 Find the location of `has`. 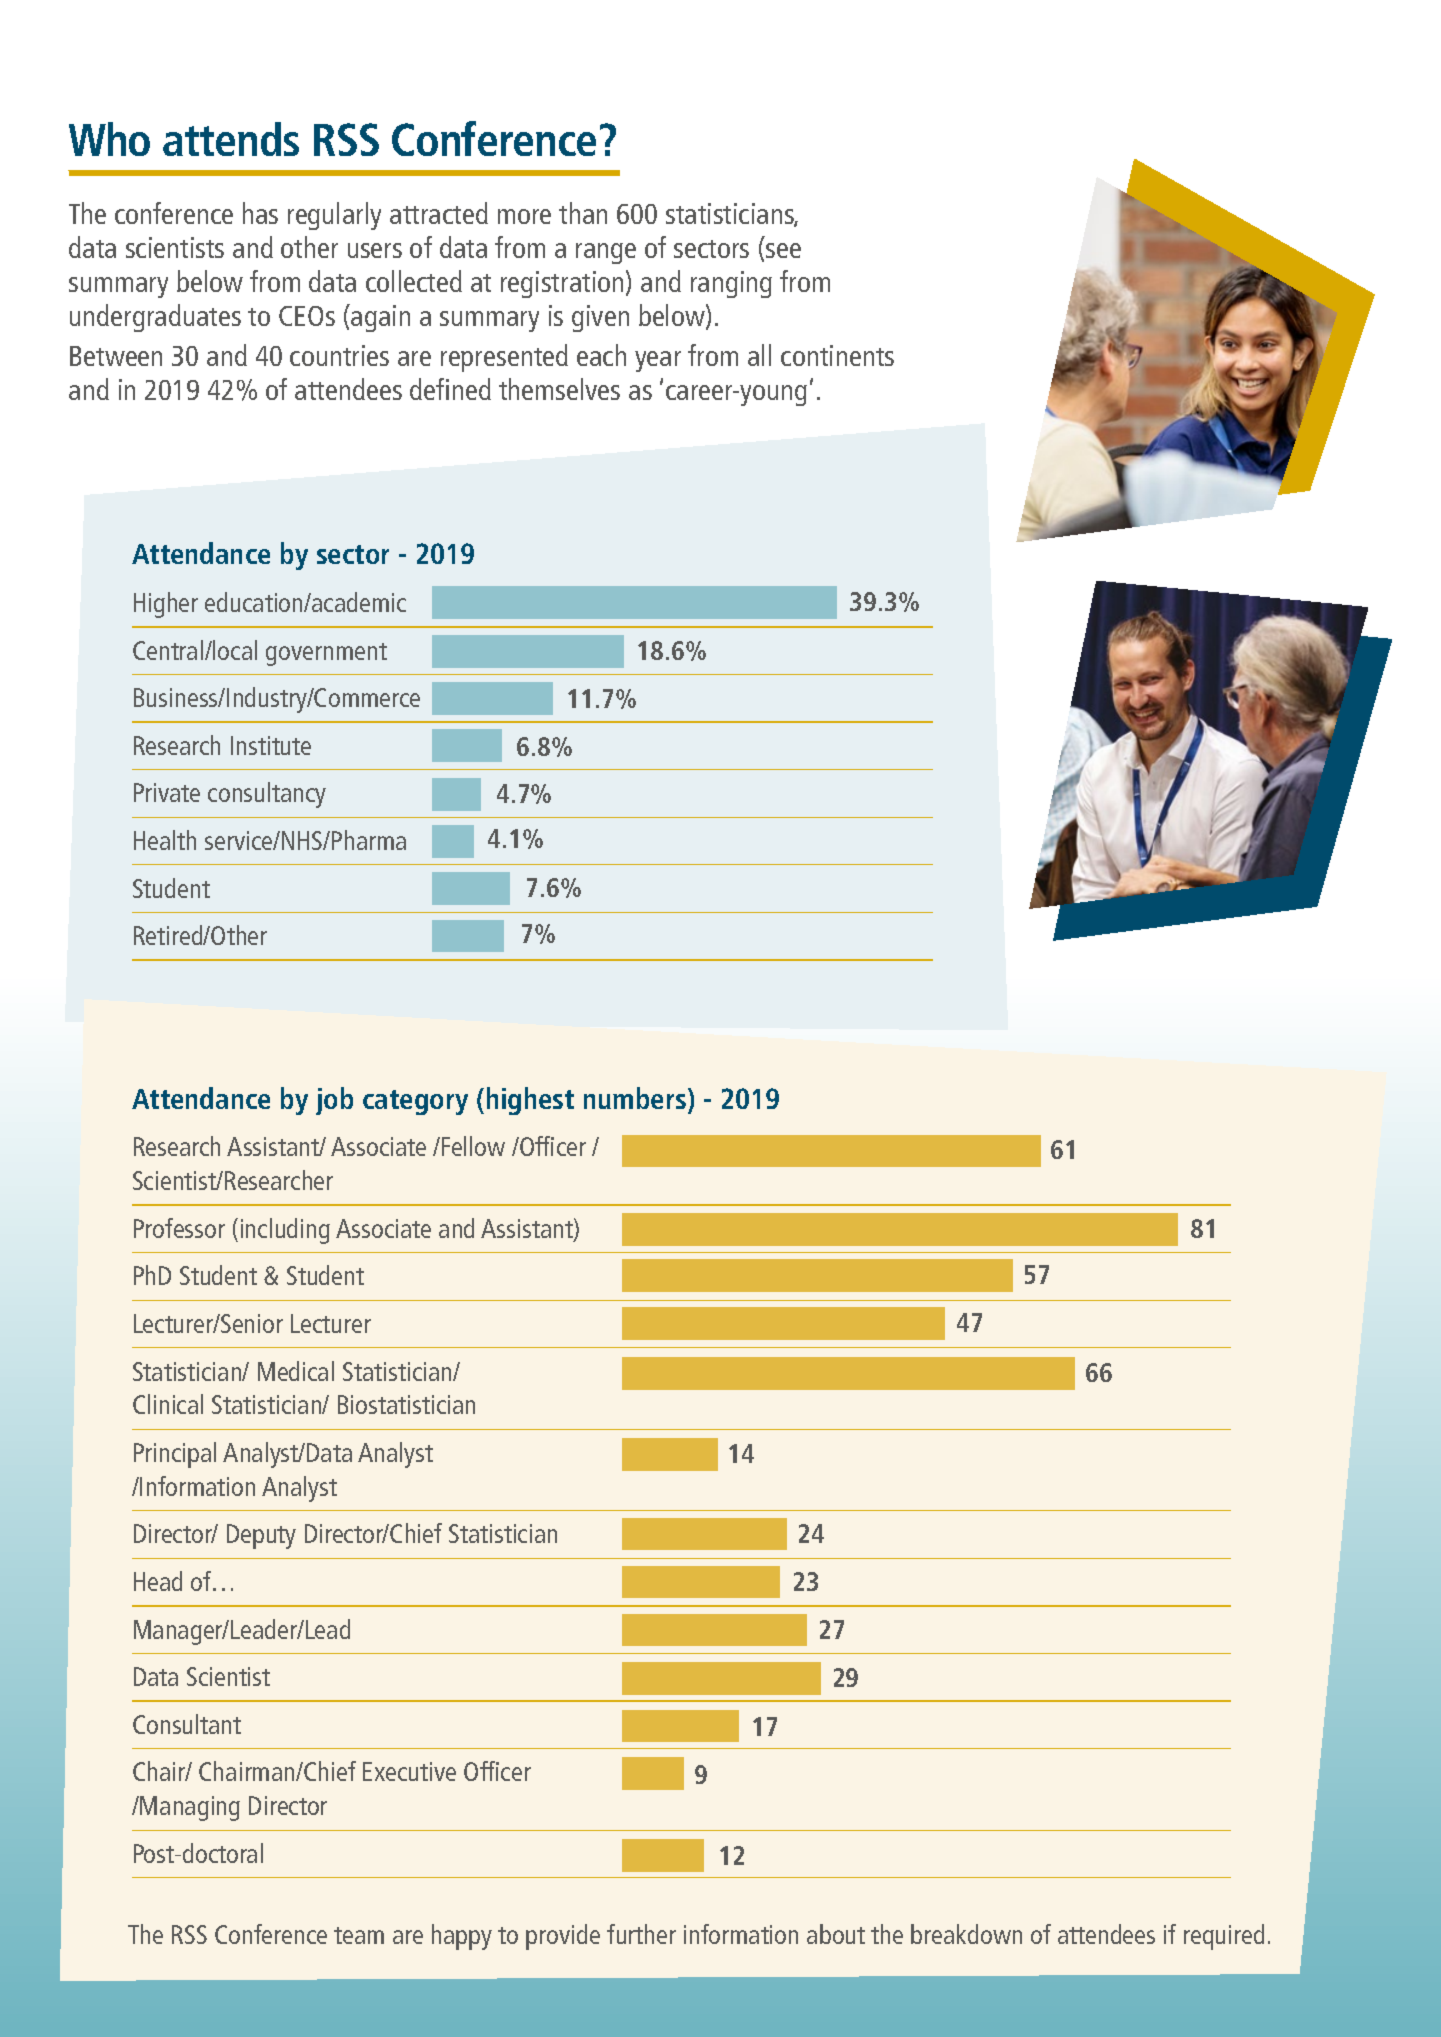

has is located at coordinates (260, 213).
